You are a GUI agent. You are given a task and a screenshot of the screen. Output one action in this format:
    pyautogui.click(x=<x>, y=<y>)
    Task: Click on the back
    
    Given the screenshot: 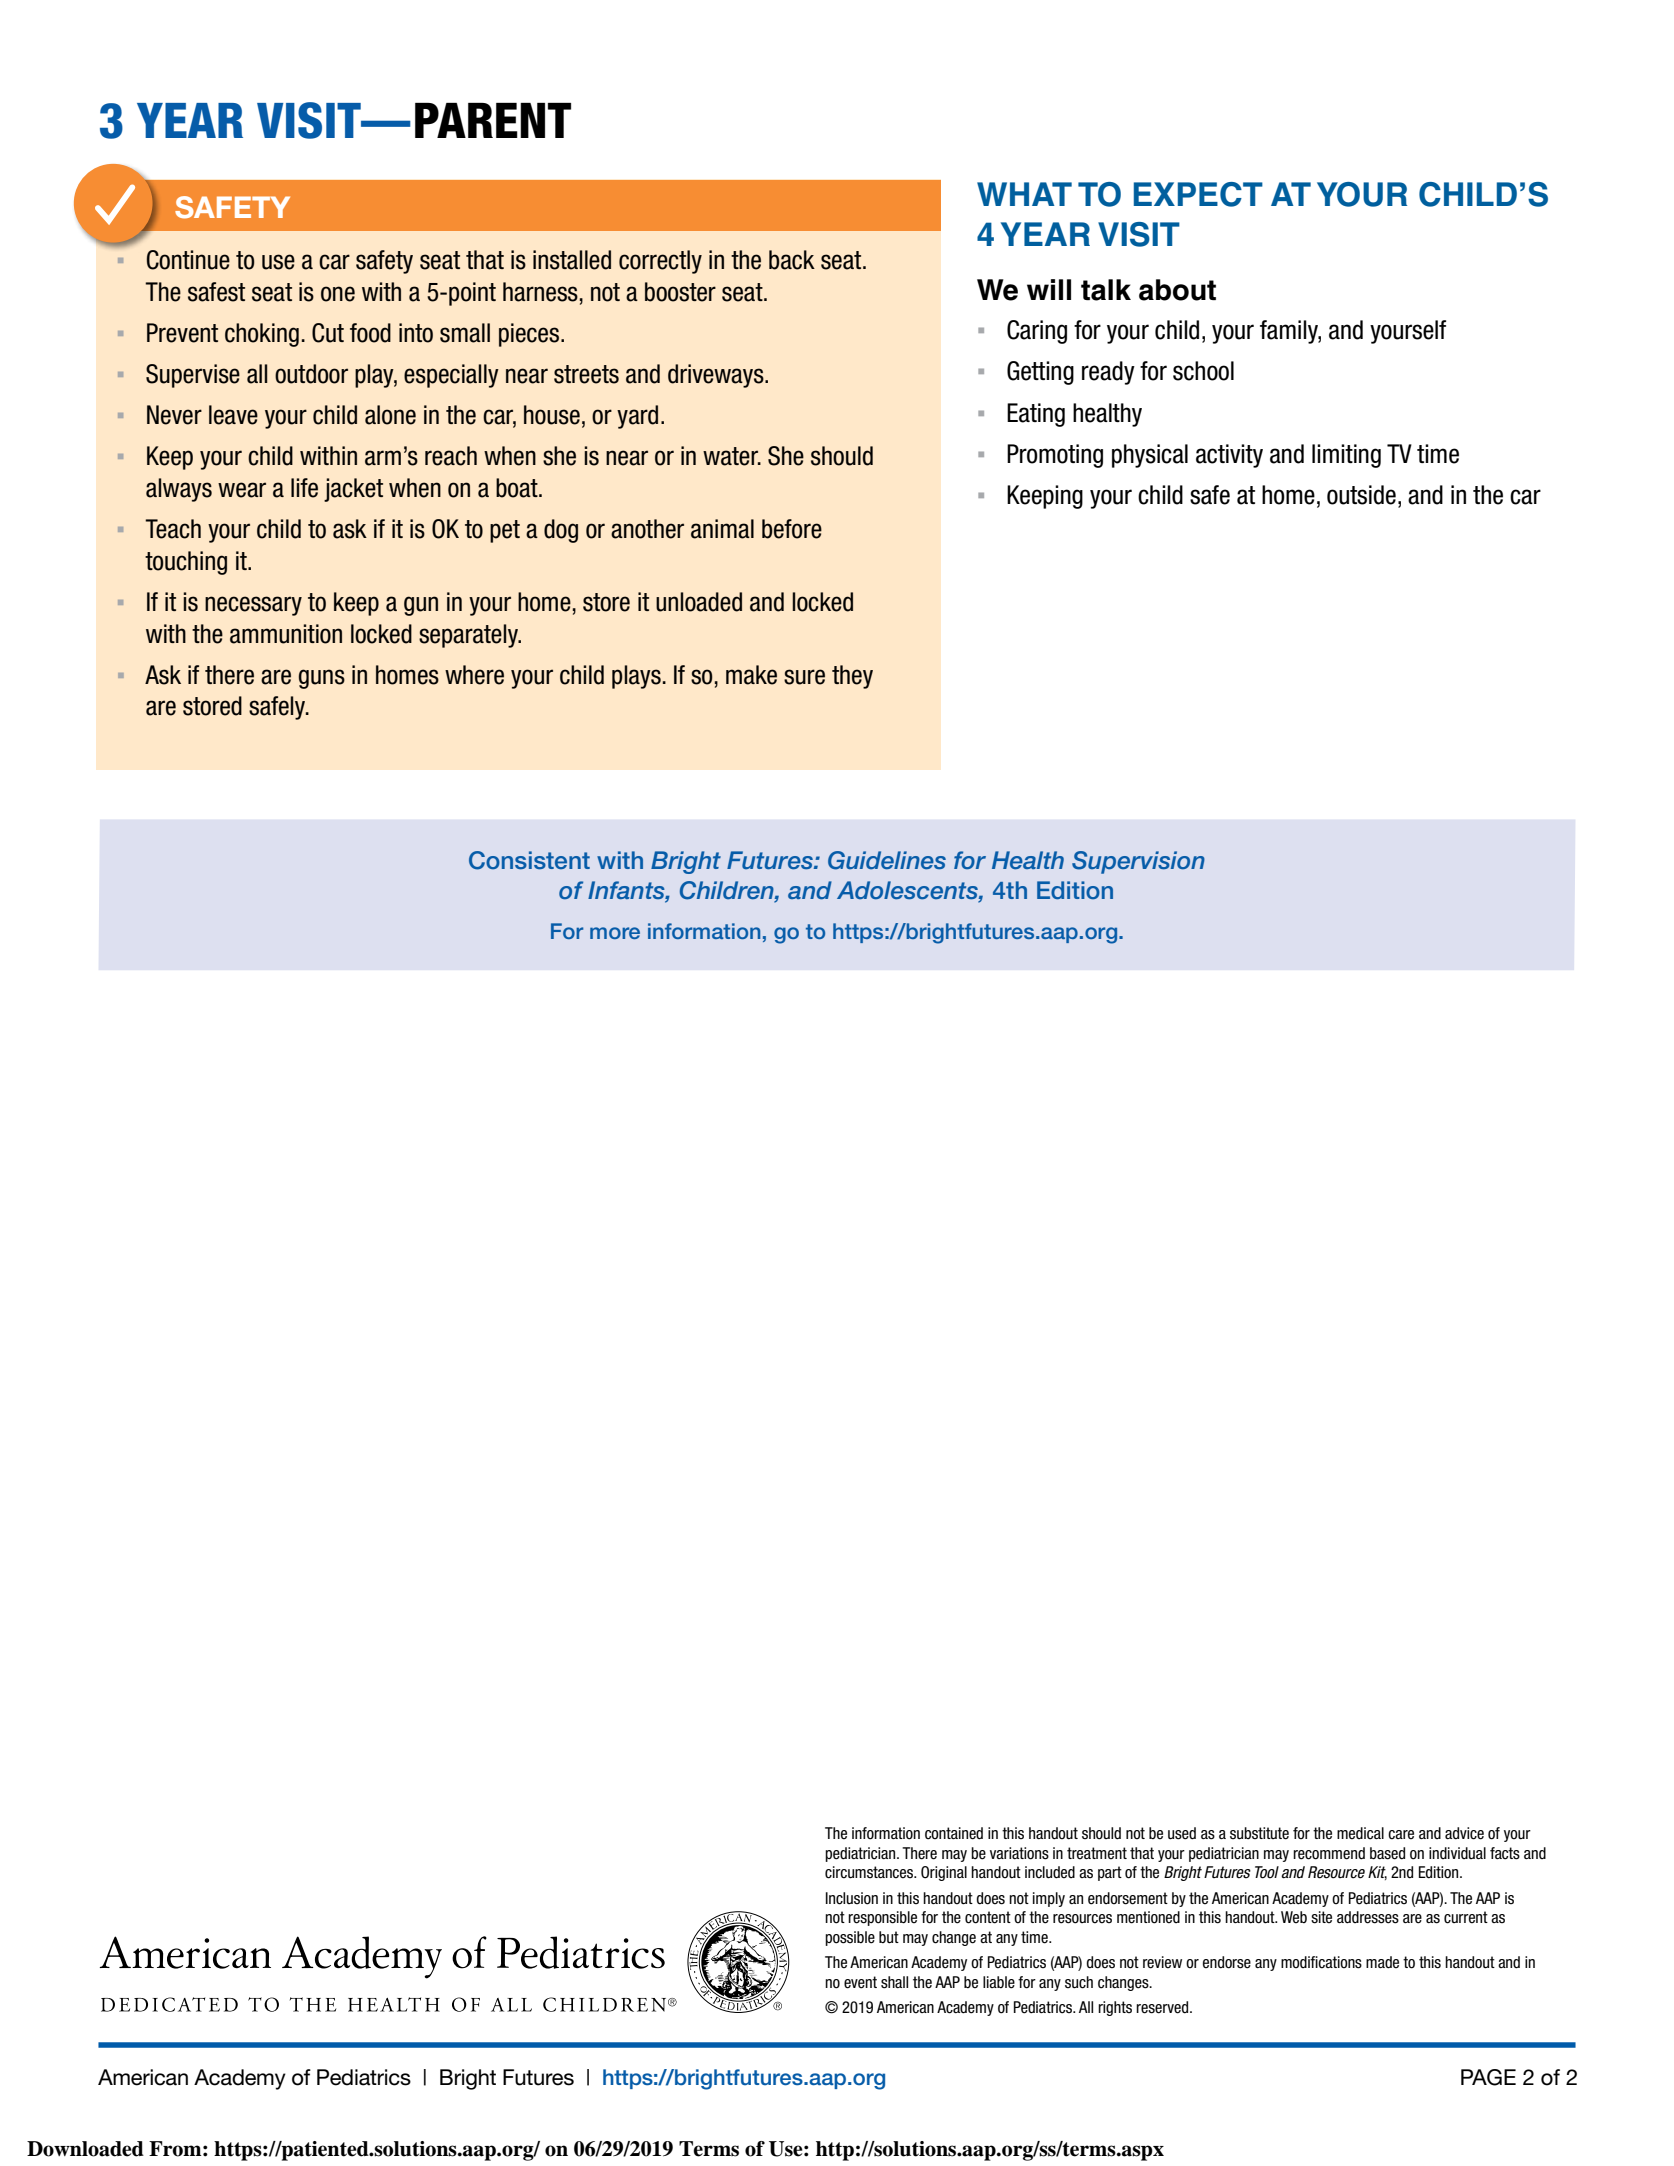 What is the action you would take?
    pyautogui.click(x=792, y=260)
